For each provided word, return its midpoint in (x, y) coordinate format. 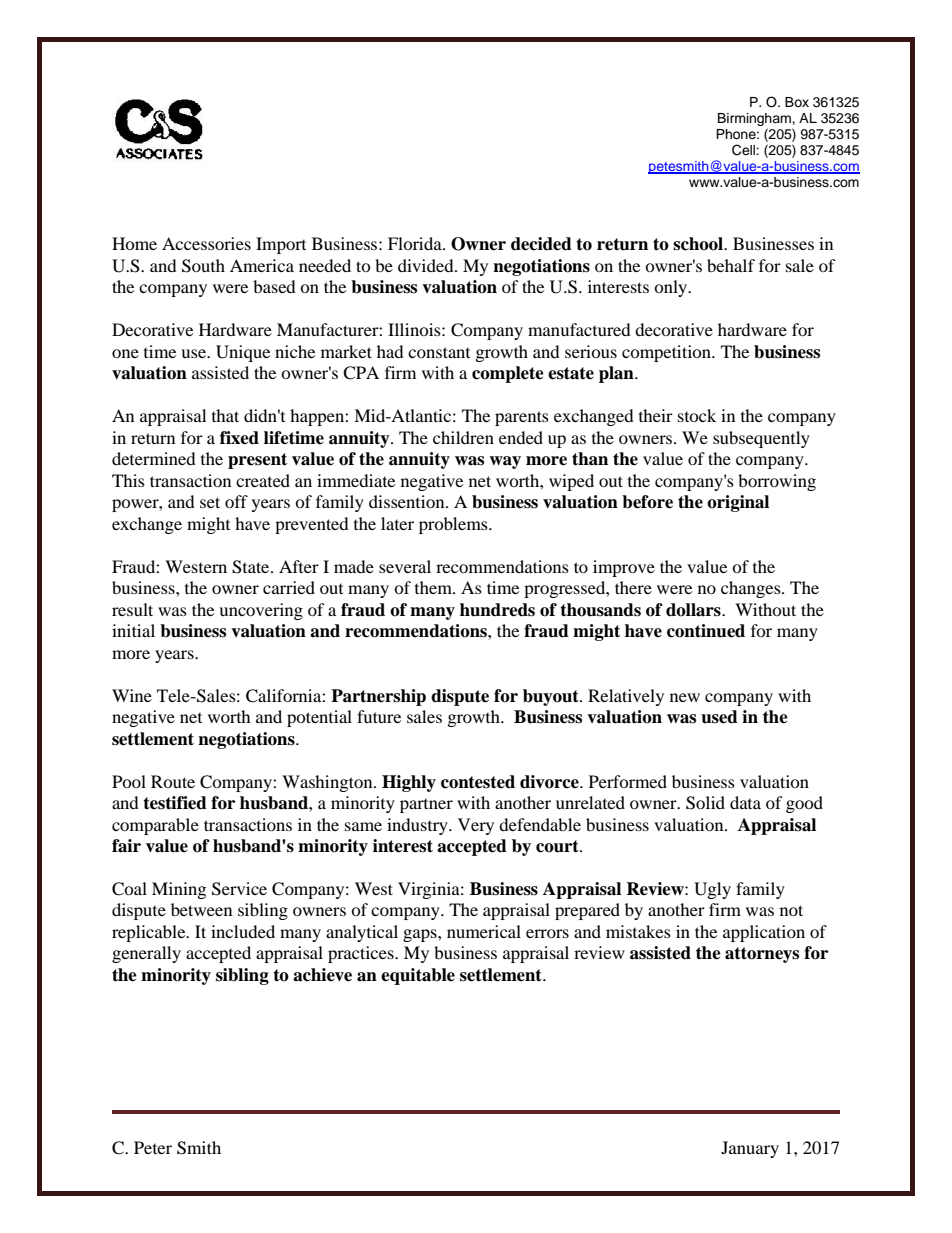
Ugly (712, 890)
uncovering (261, 611)
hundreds (497, 610)
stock (697, 415)
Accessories (206, 243)
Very (476, 826)
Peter (153, 1147)
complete (508, 374)
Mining (179, 890)
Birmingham (755, 119)
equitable (418, 976)
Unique (243, 353)
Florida (416, 243)
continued (706, 631)
